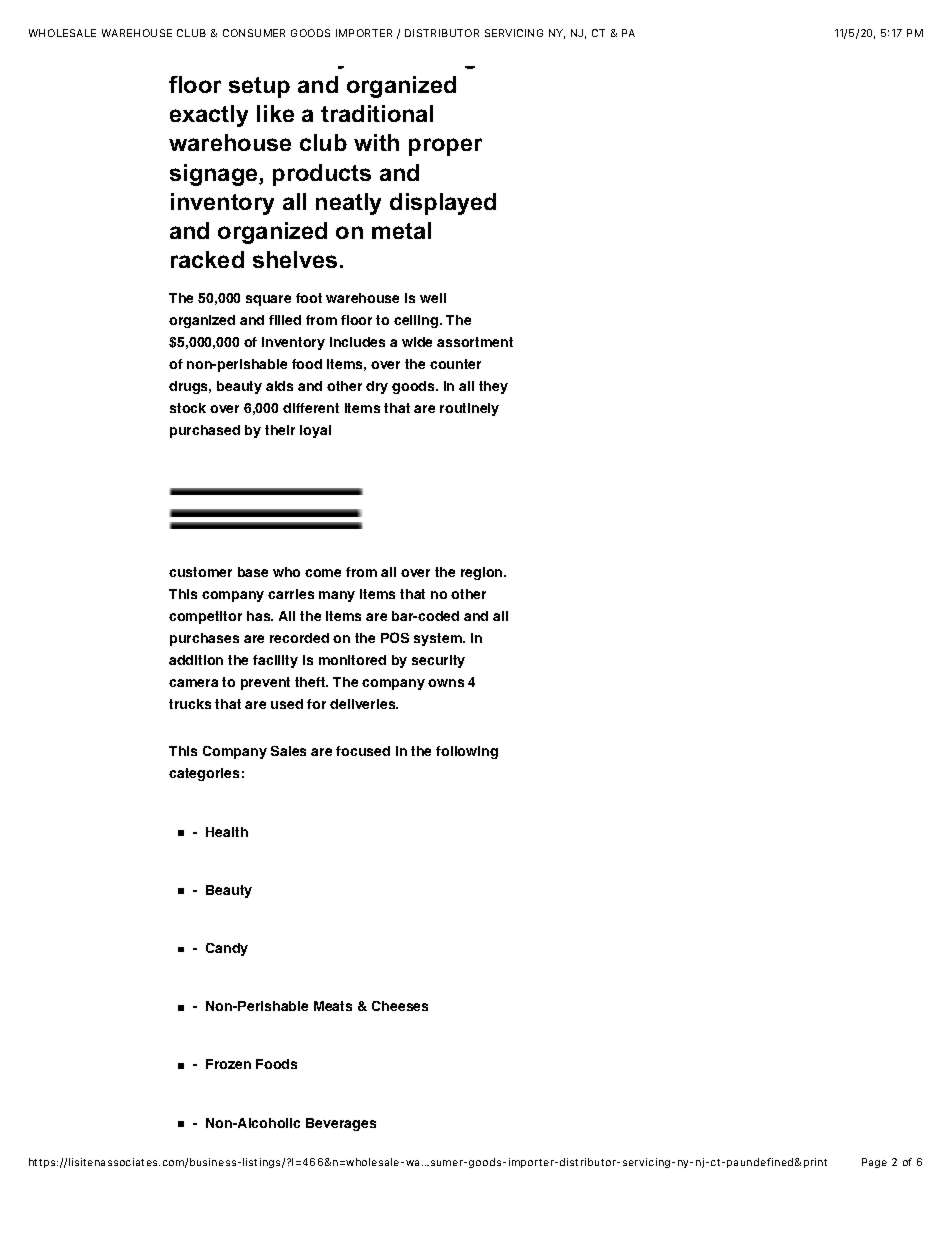 The image size is (952, 1233). Describe the element at coordinates (299, 638) in the document. I see `recorded` at that location.
